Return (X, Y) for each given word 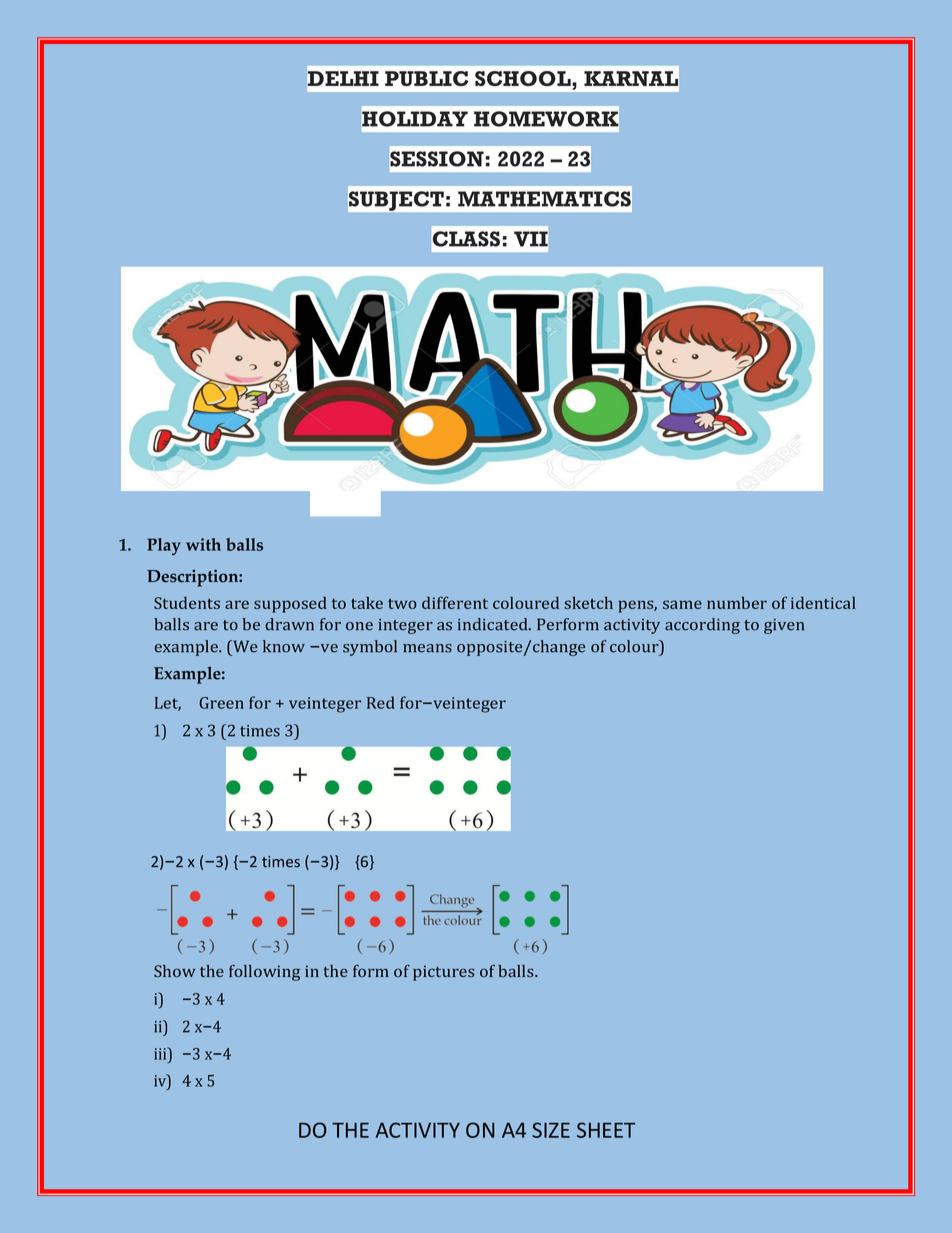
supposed (290, 605)
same (682, 604)
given (784, 626)
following (264, 973)
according (702, 626)
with (203, 544)
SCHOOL (524, 78)
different (455, 602)
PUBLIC (426, 78)
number (737, 603)
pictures (444, 973)
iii (161, 1053)
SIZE (551, 1130)
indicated (494, 624)
